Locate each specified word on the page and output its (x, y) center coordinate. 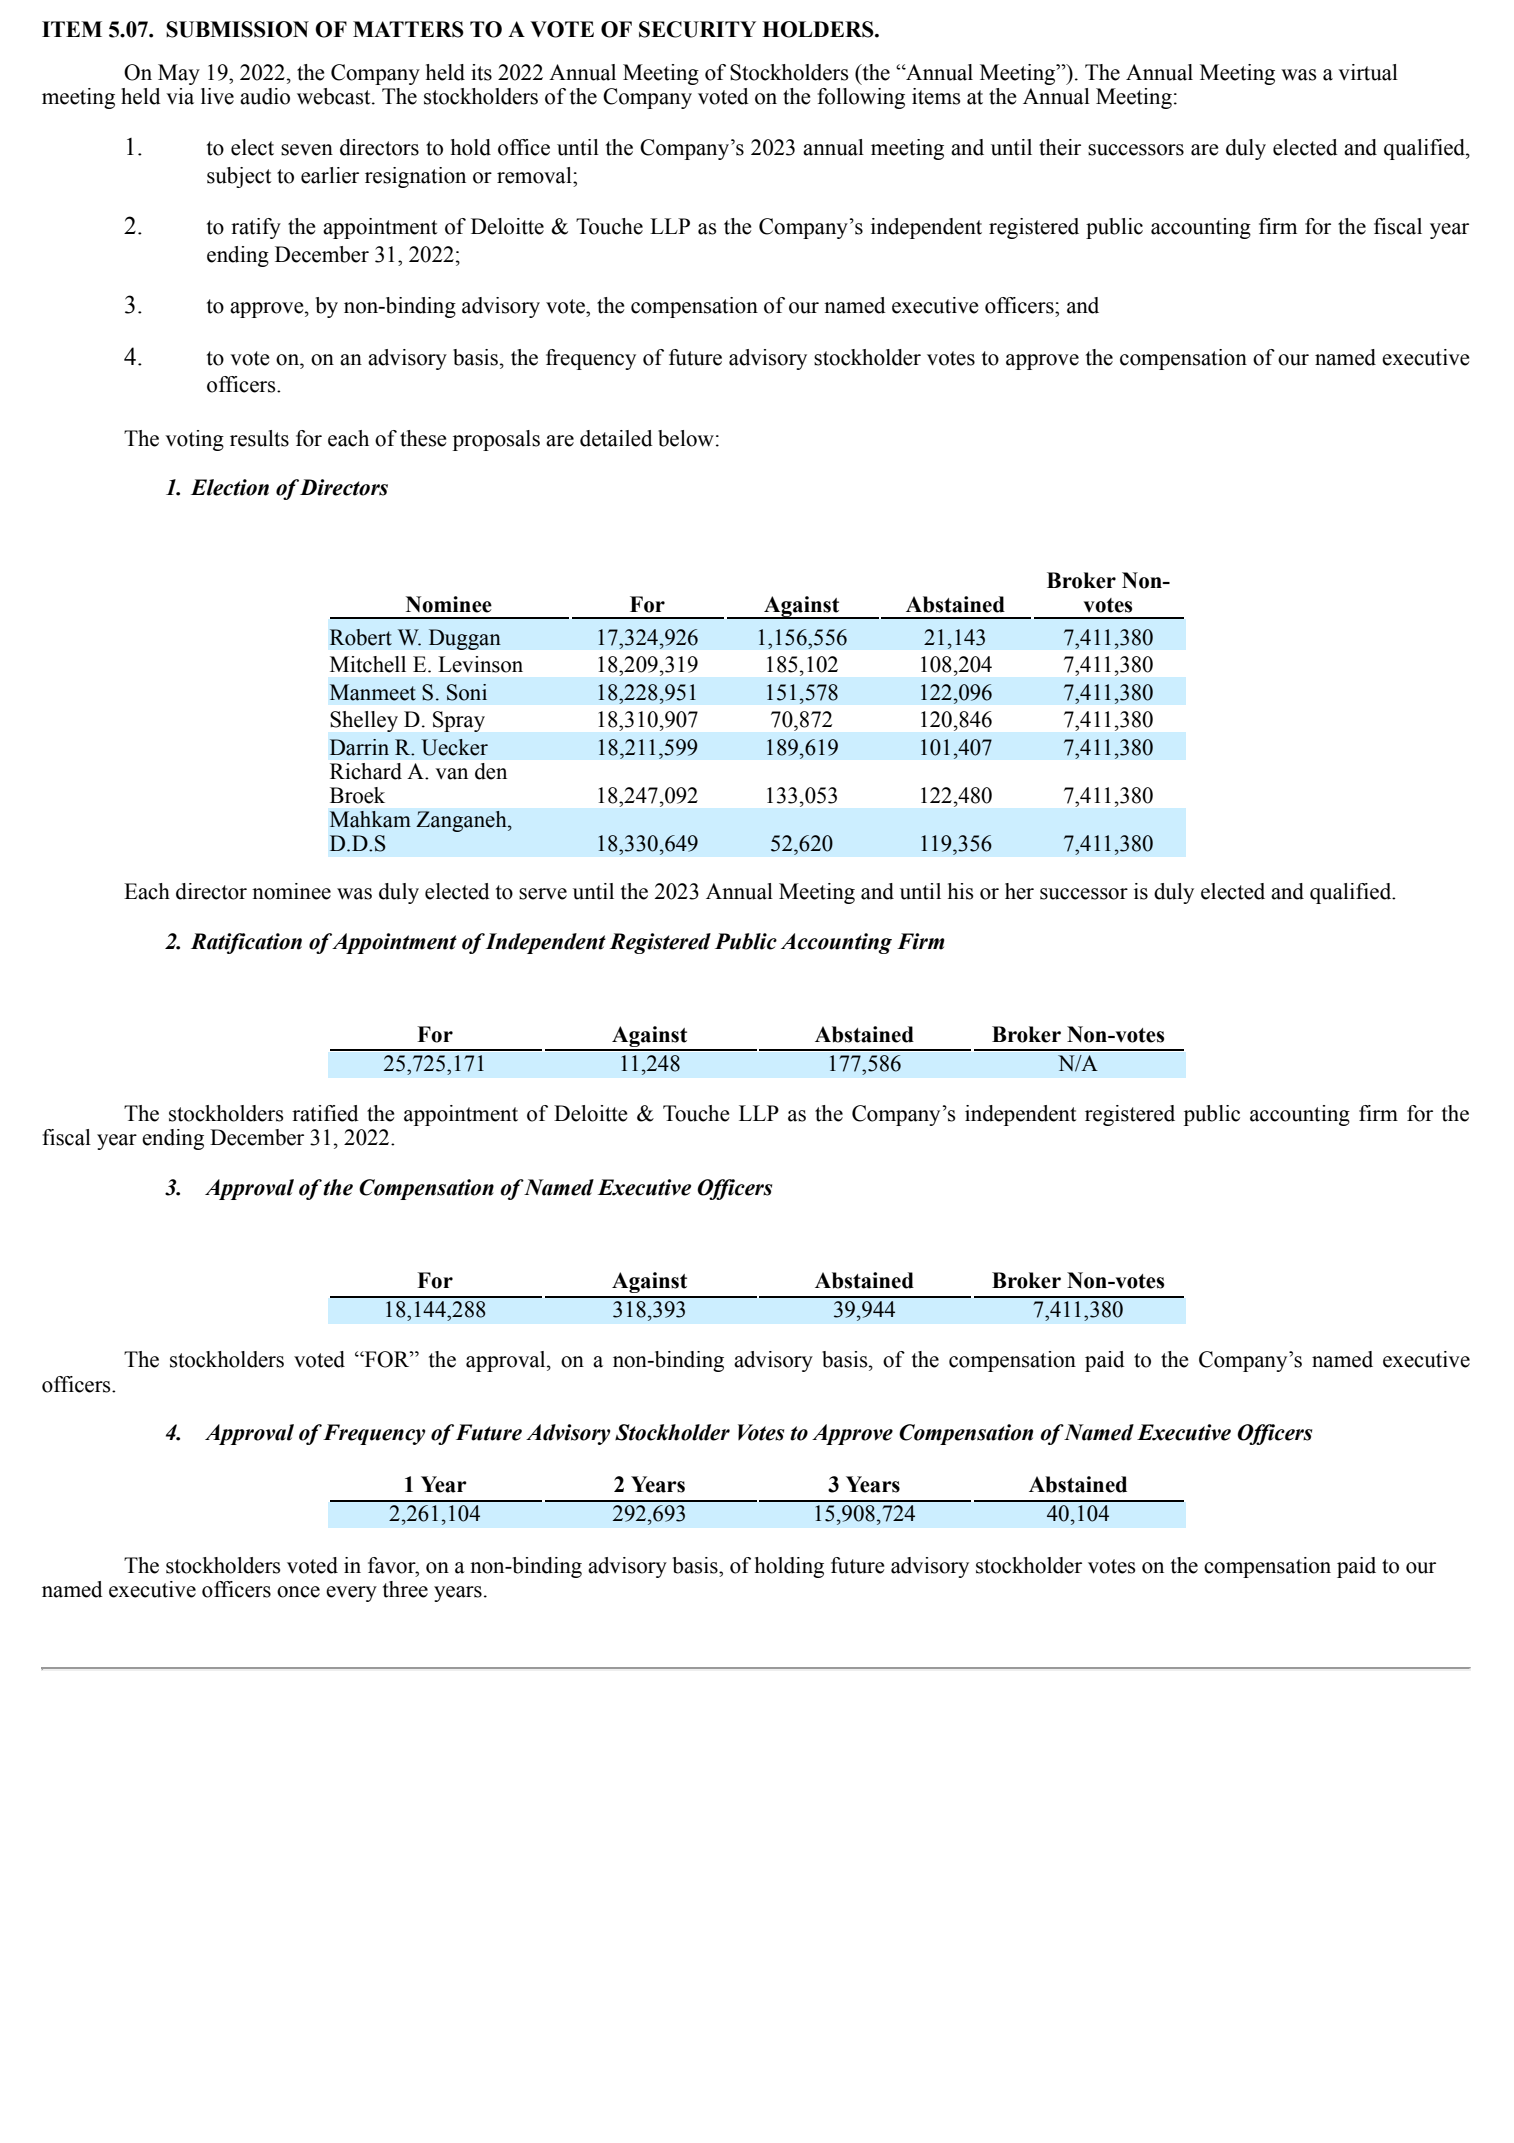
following (861, 98)
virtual (1368, 72)
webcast (335, 96)
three (405, 1589)
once (298, 1592)
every (351, 1594)
